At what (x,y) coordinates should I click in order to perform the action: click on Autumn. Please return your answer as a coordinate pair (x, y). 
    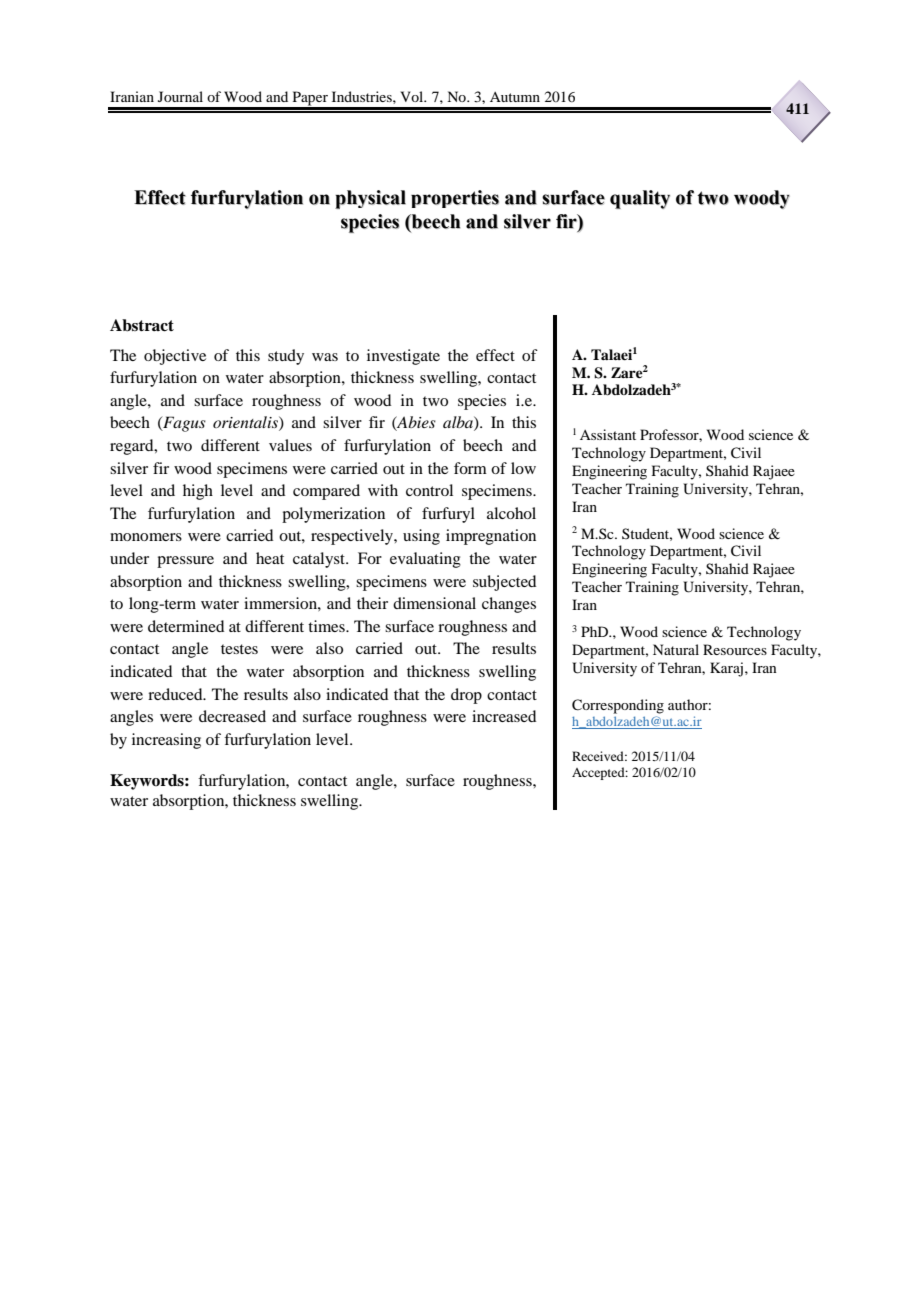
    Looking at the image, I should click on (515, 97).
